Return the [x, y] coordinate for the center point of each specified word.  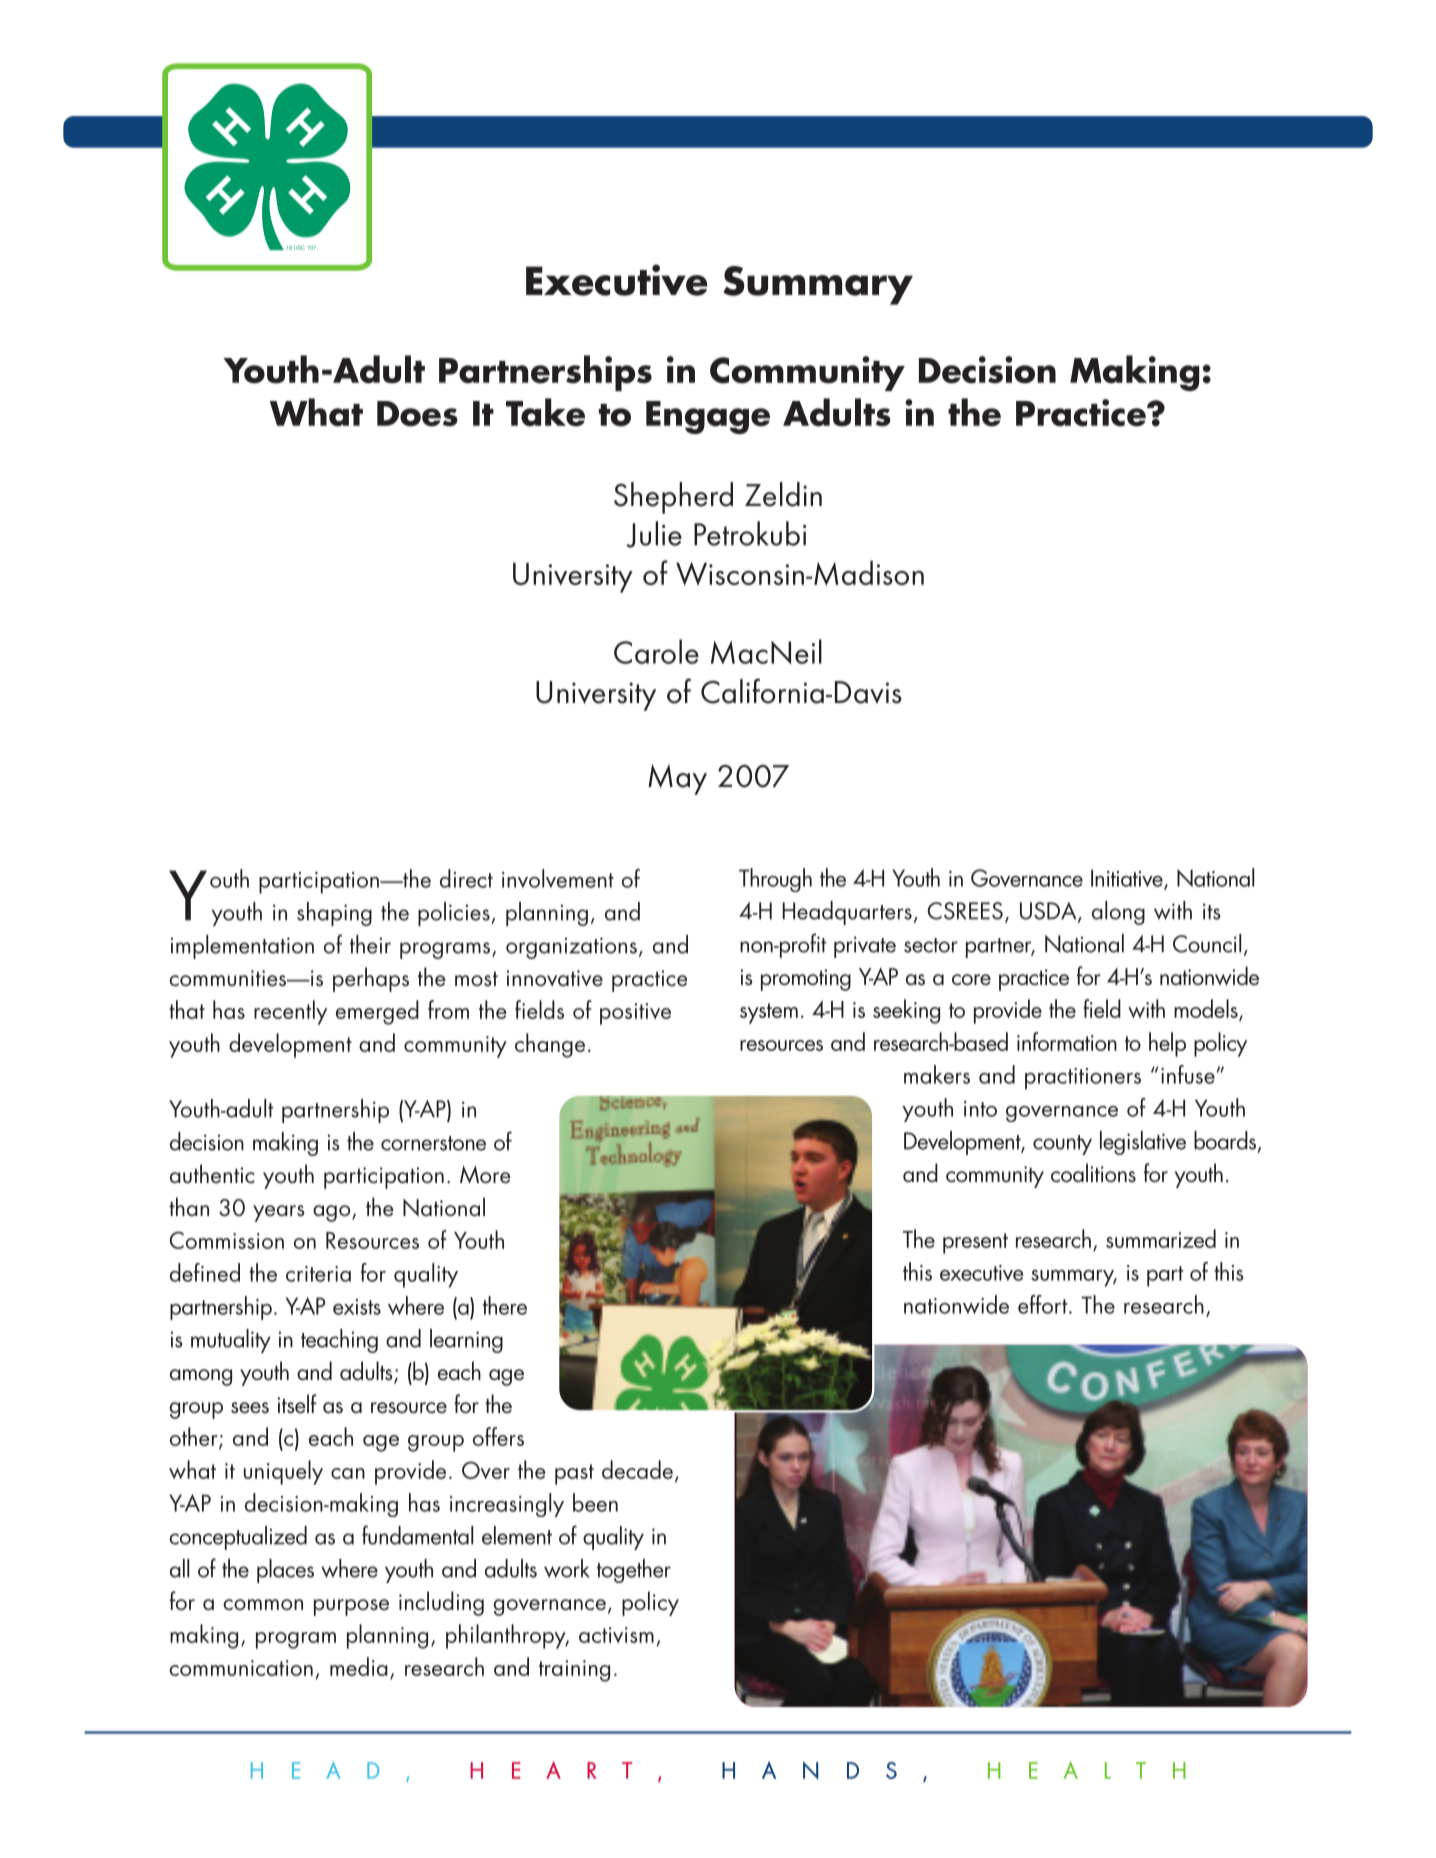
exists [357, 1307]
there [505, 1305]
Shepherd [673, 498]
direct [466, 878]
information [1067, 1041]
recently [290, 1012]
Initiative [1128, 879]
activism [616, 1635]
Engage [708, 417]
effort [1044, 1304]
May [677, 779]
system [769, 1013]
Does [417, 414]
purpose [351, 1607]
